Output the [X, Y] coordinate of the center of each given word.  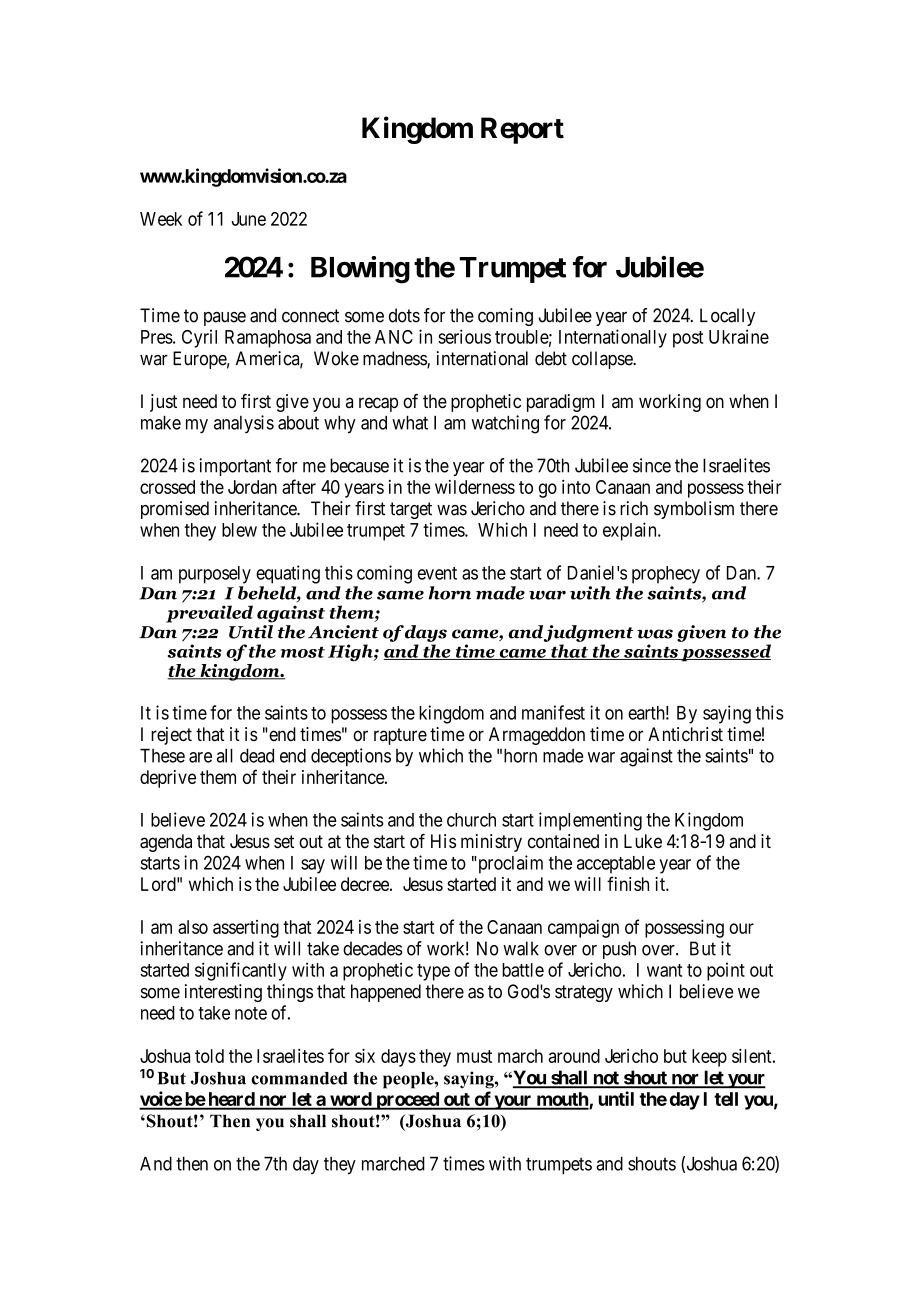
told [209, 1056]
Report [522, 130]
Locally [727, 317]
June [249, 219]
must [474, 1056]
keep [709, 1058]
